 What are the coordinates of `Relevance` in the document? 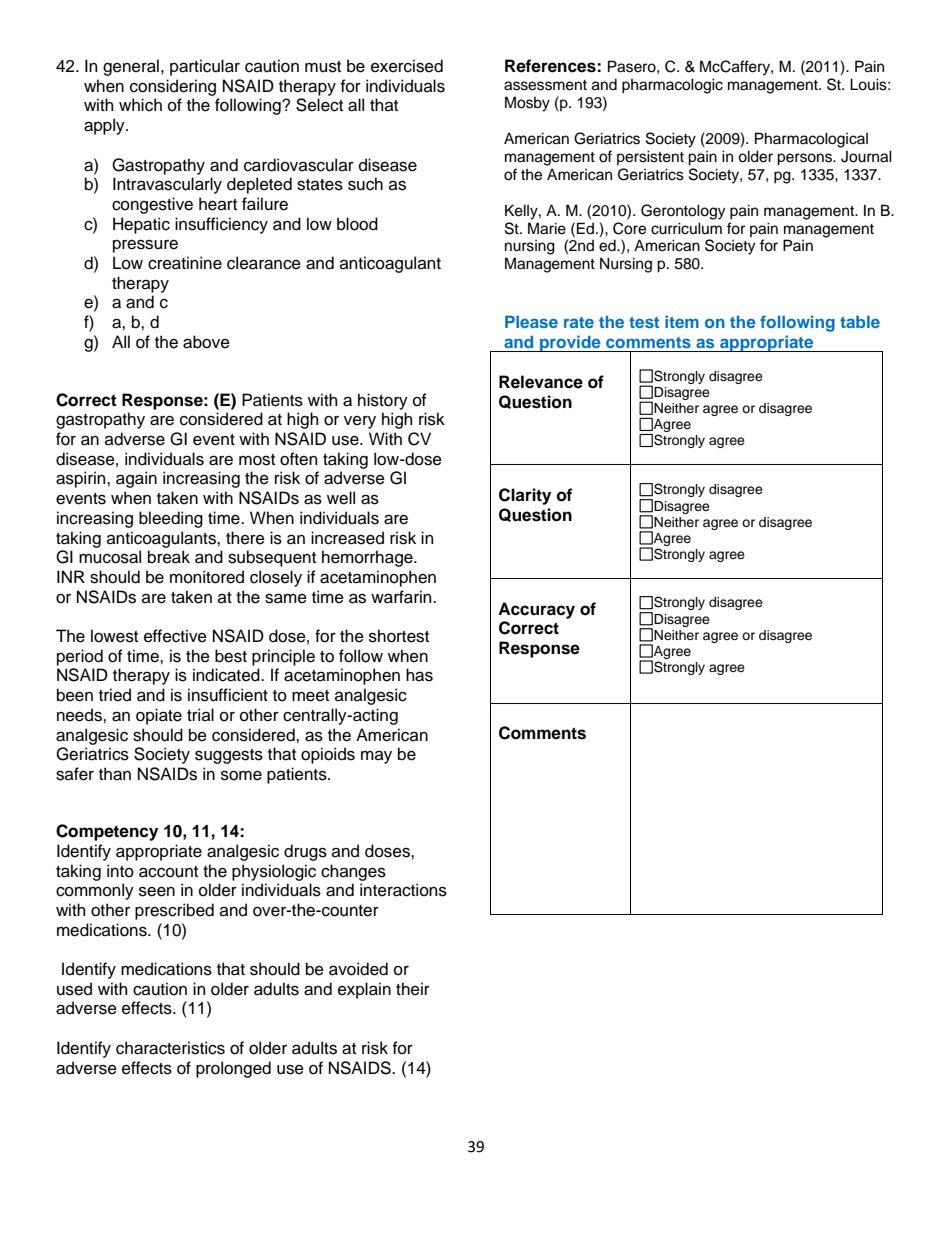 It's located at (541, 382).
